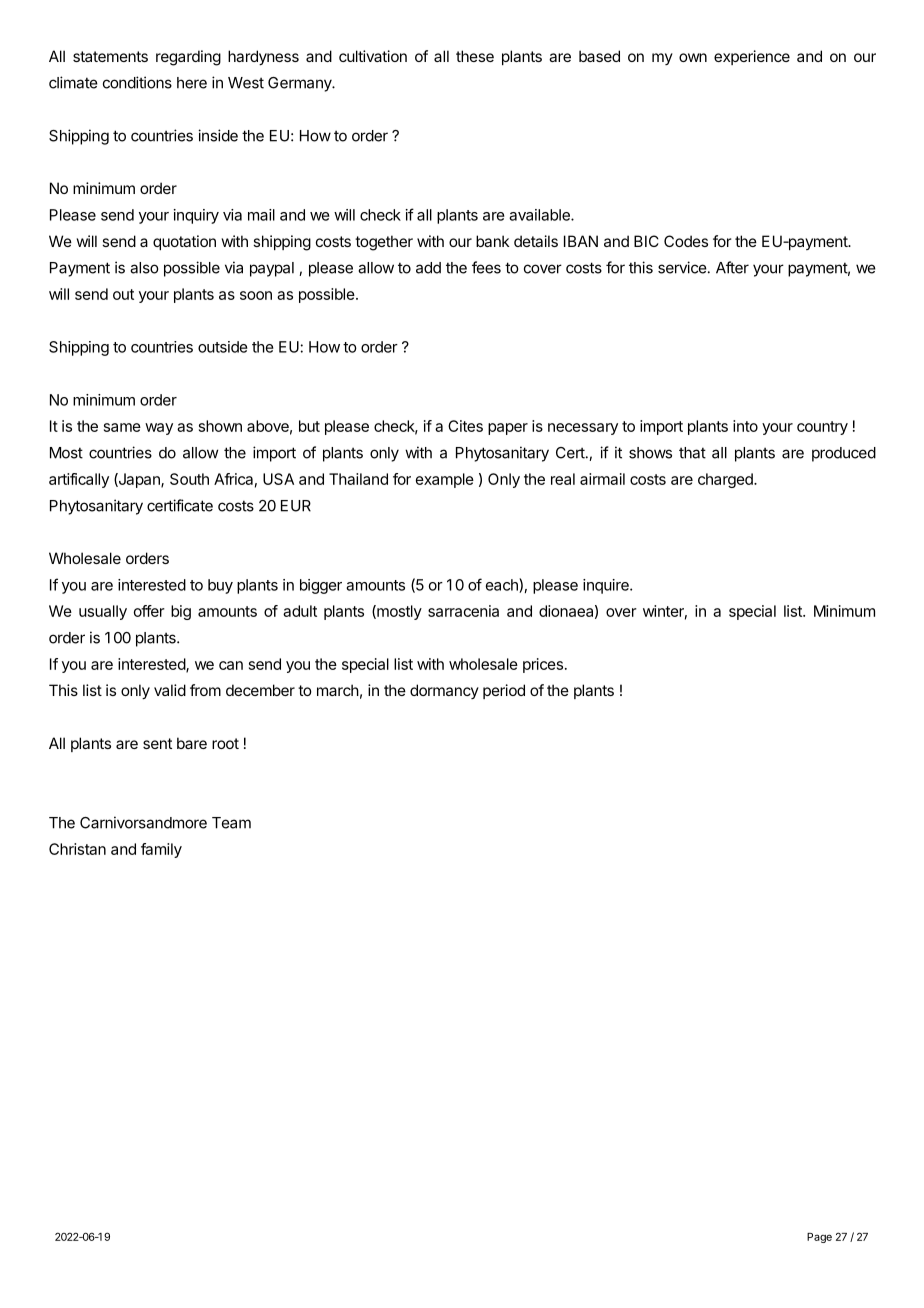  What do you see at coordinates (543, 665) in the screenshot?
I see `prices` at bounding box center [543, 665].
